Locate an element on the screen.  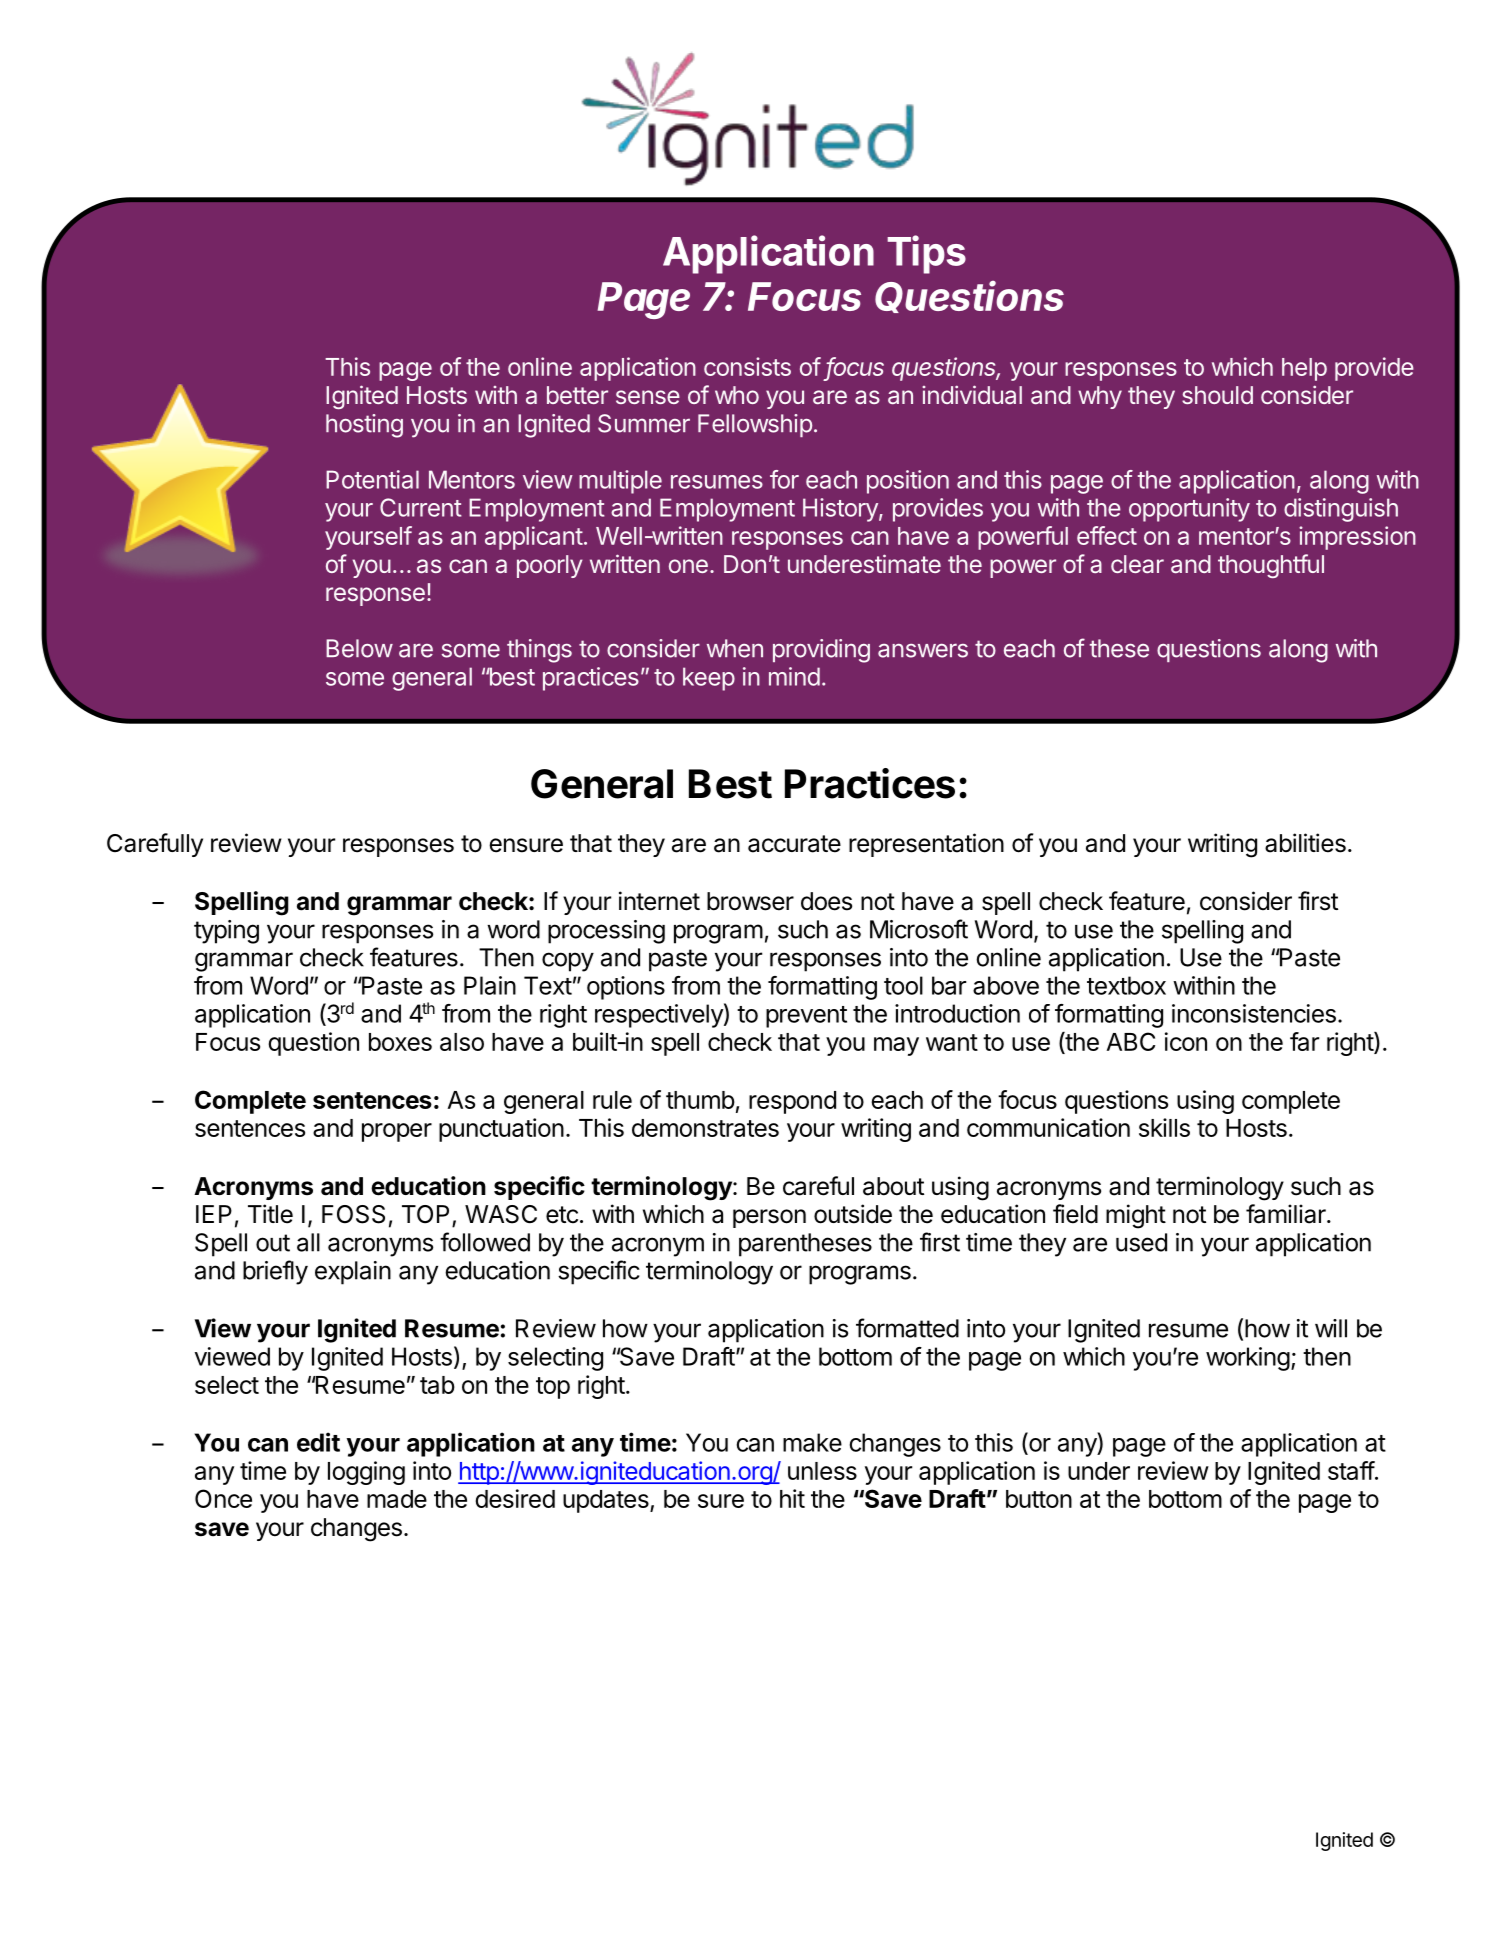
consists is located at coordinates (747, 366).
